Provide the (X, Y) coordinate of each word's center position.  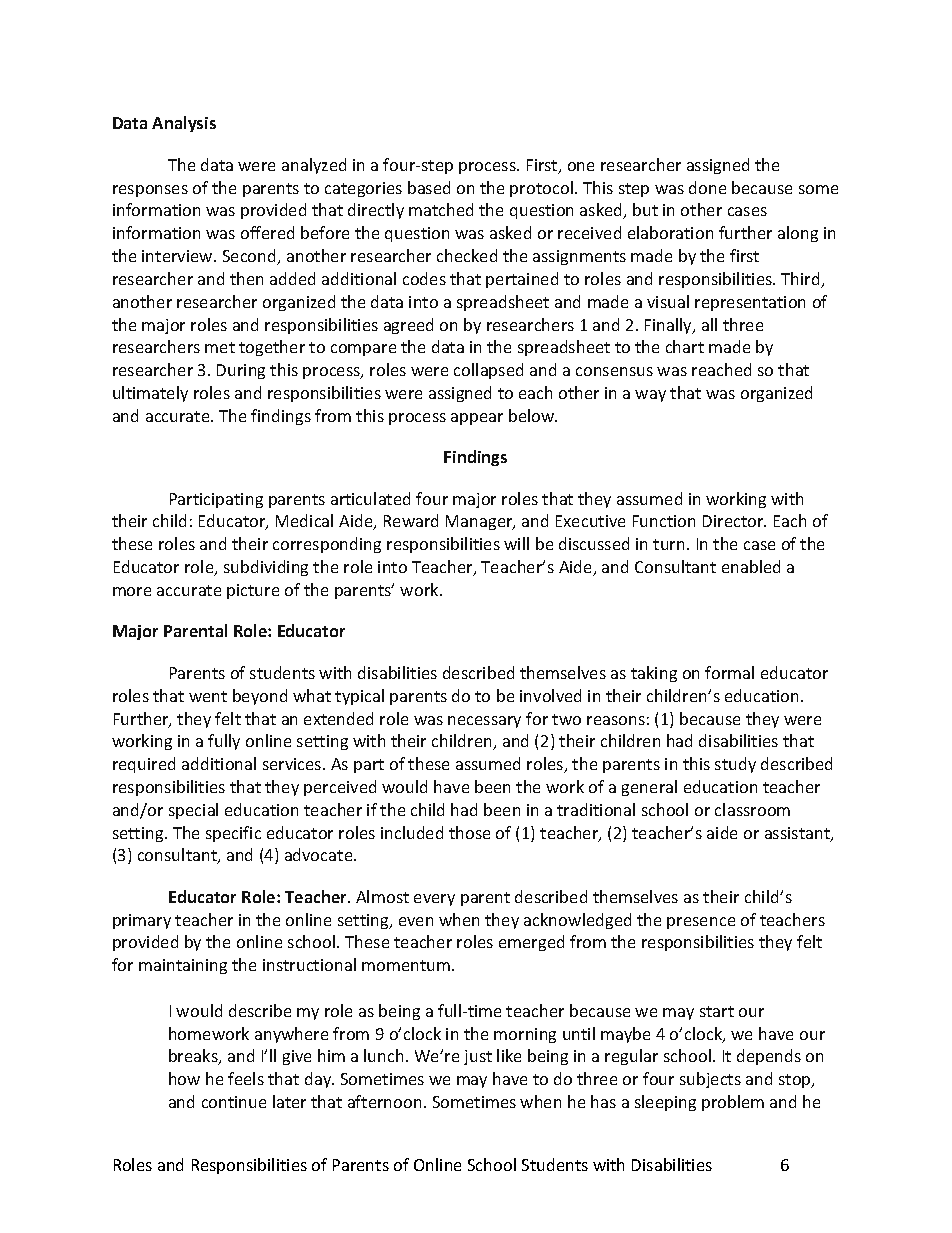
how (184, 1078)
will (516, 543)
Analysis (184, 124)
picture (253, 591)
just (478, 1057)
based (429, 187)
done (707, 187)
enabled (751, 566)
